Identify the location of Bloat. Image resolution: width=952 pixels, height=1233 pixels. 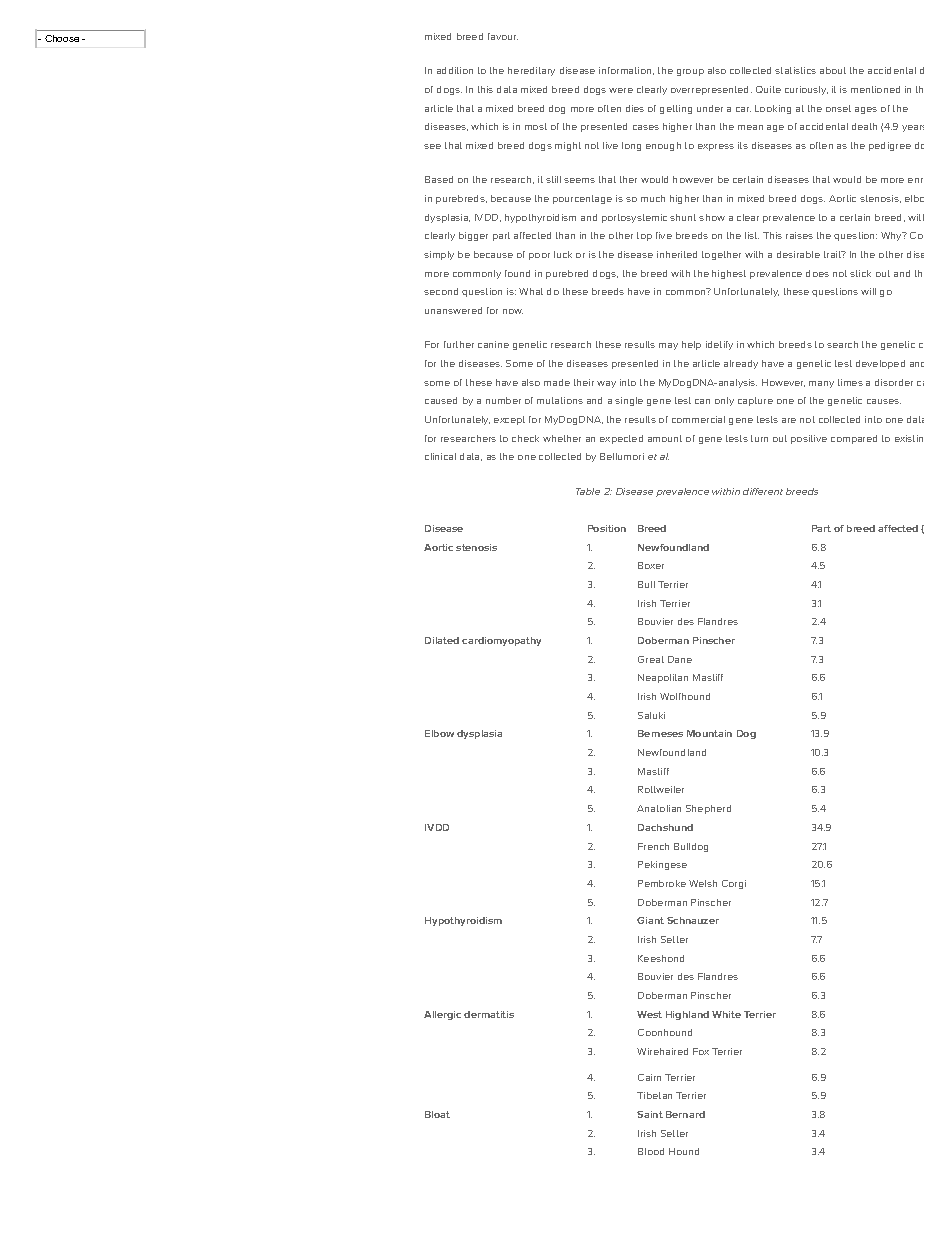
(437, 1114).
